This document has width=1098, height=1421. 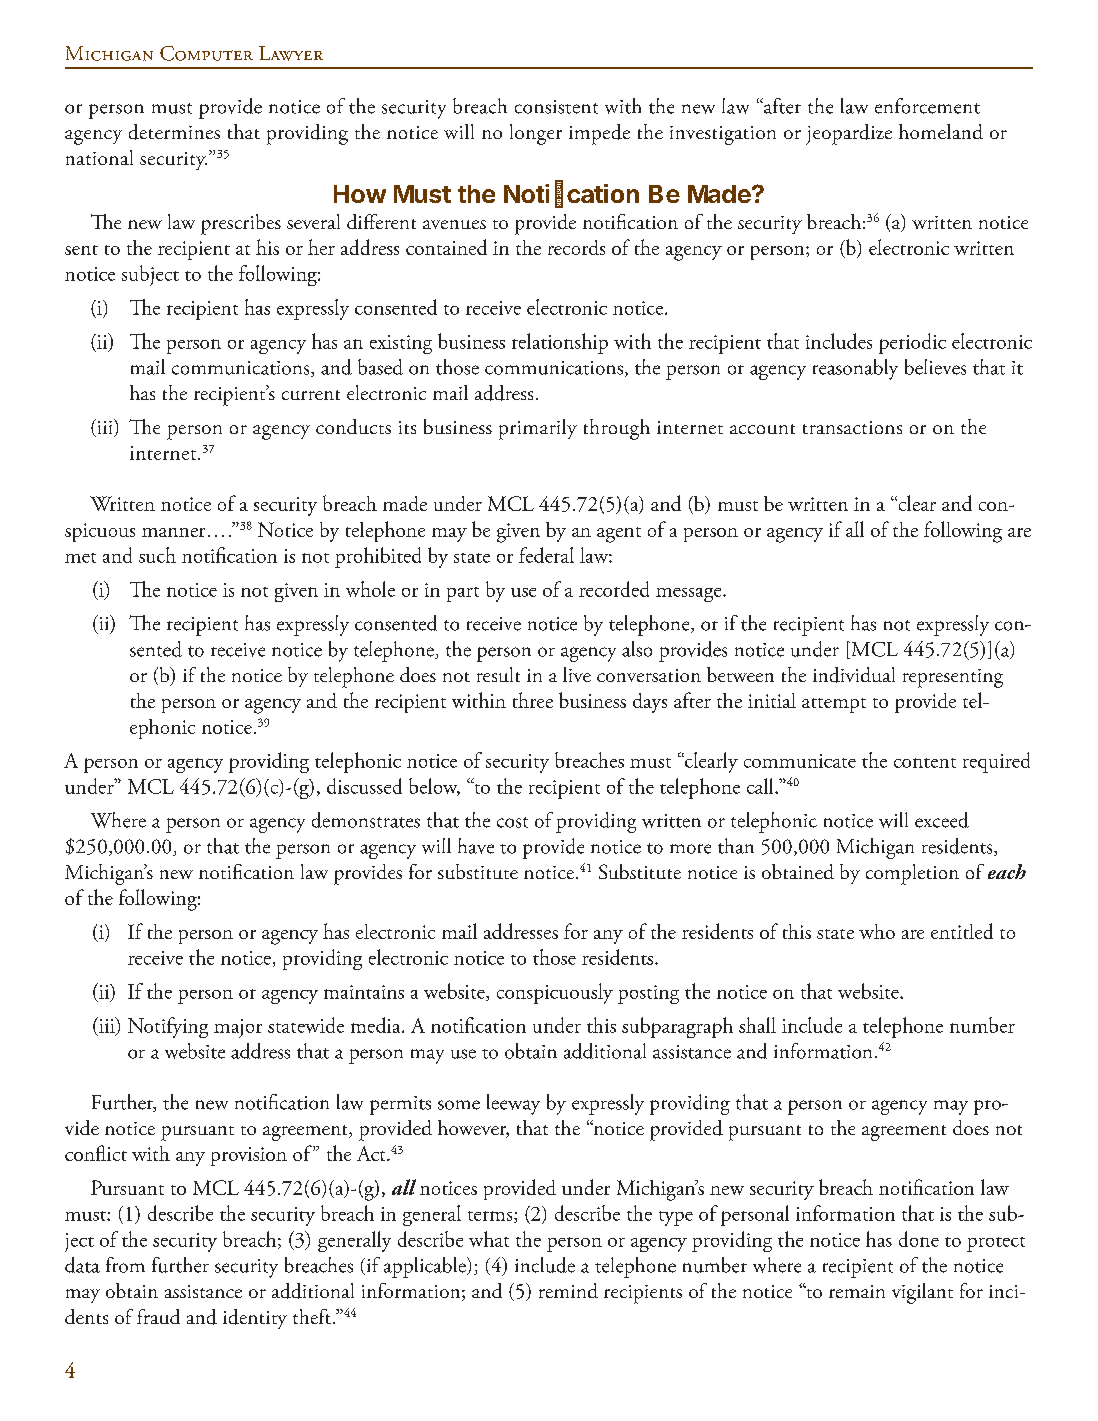 I want to click on consistent, so click(x=556, y=107).
